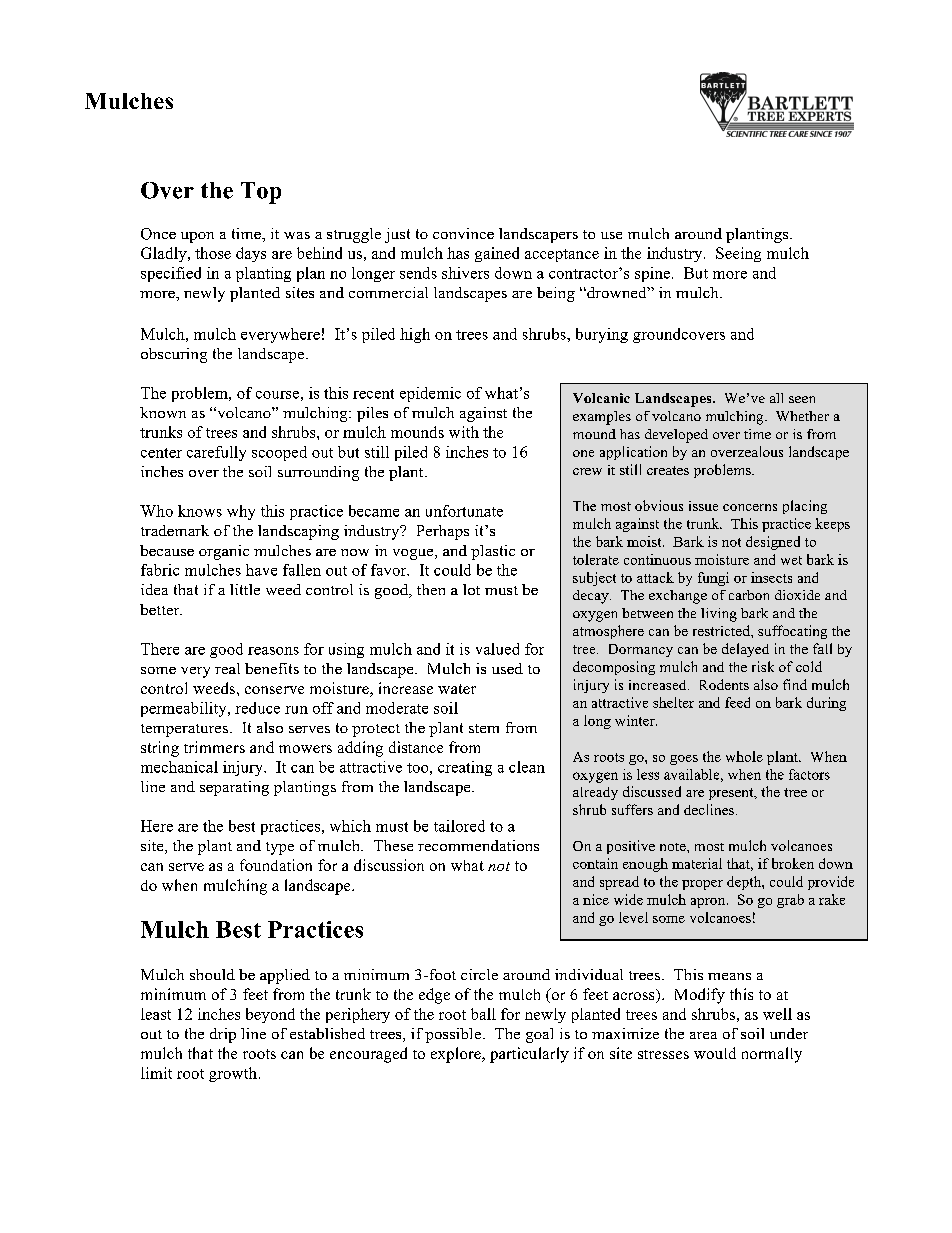 The height and width of the page is (1233, 952). What do you see at coordinates (223, 1035) in the page?
I see `drip` at bounding box center [223, 1035].
